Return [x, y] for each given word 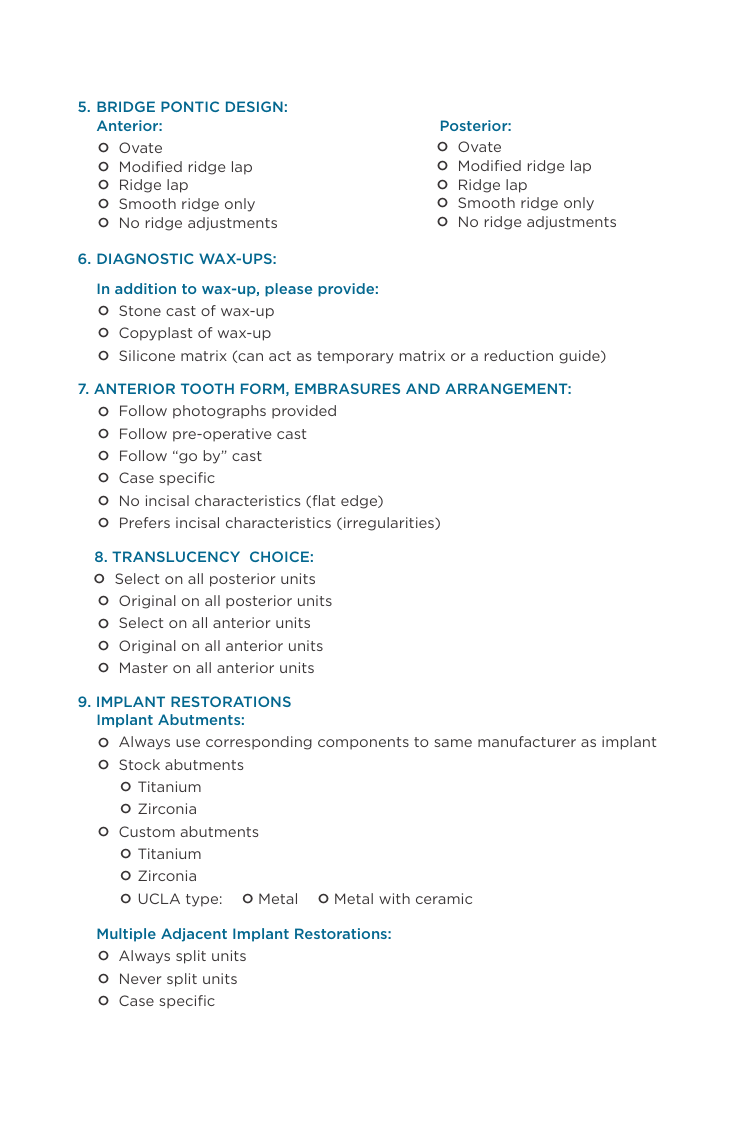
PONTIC [190, 106]
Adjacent [194, 935]
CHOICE [279, 556]
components [363, 743]
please [288, 290]
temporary [355, 357]
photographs [219, 412]
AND [423, 388]
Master [144, 667]
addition [145, 288]
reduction [519, 355]
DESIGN [254, 106]
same [453, 743]
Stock [139, 764]
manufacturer [527, 741]
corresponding [259, 743]
